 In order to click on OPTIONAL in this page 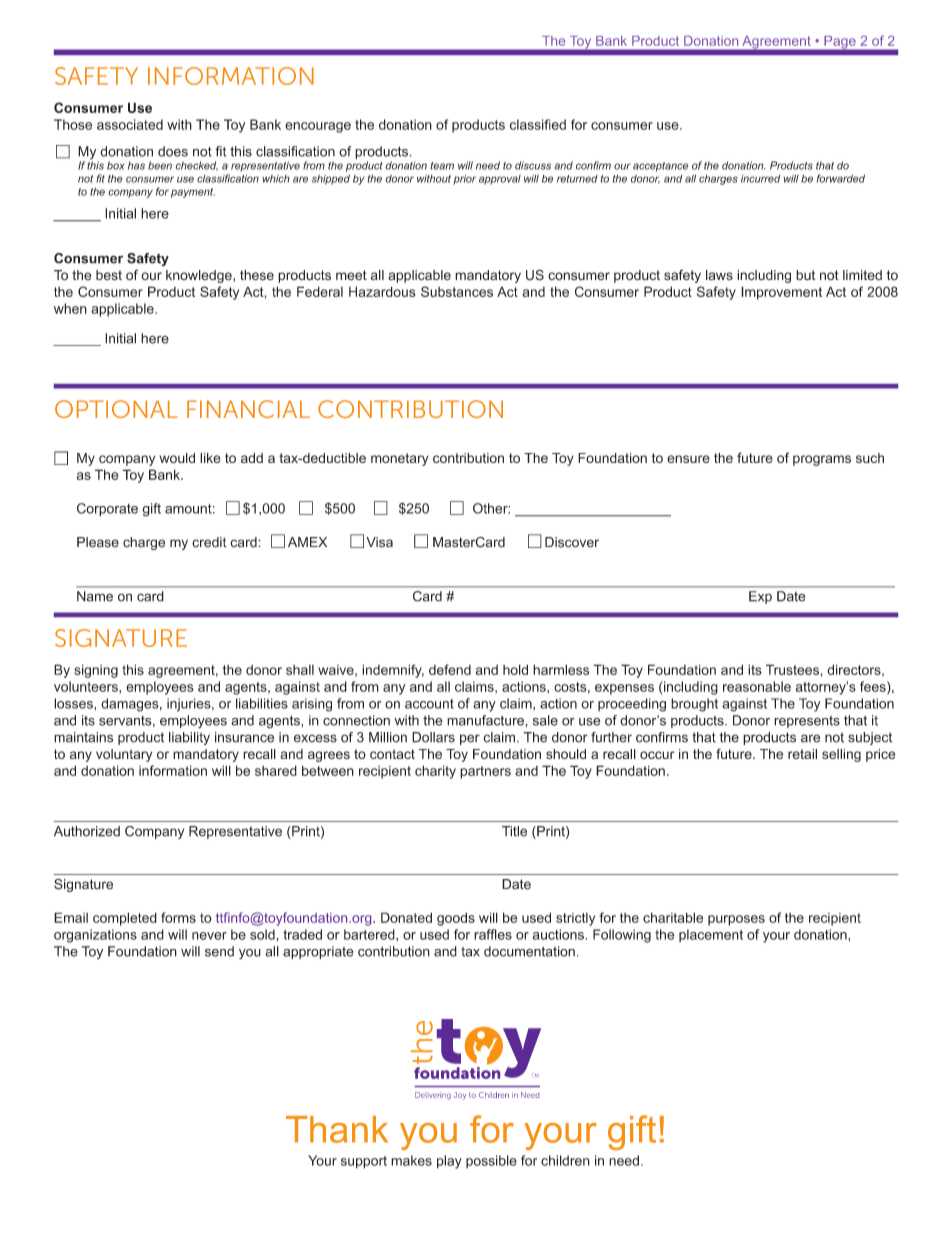, I will do `click(116, 409)`.
